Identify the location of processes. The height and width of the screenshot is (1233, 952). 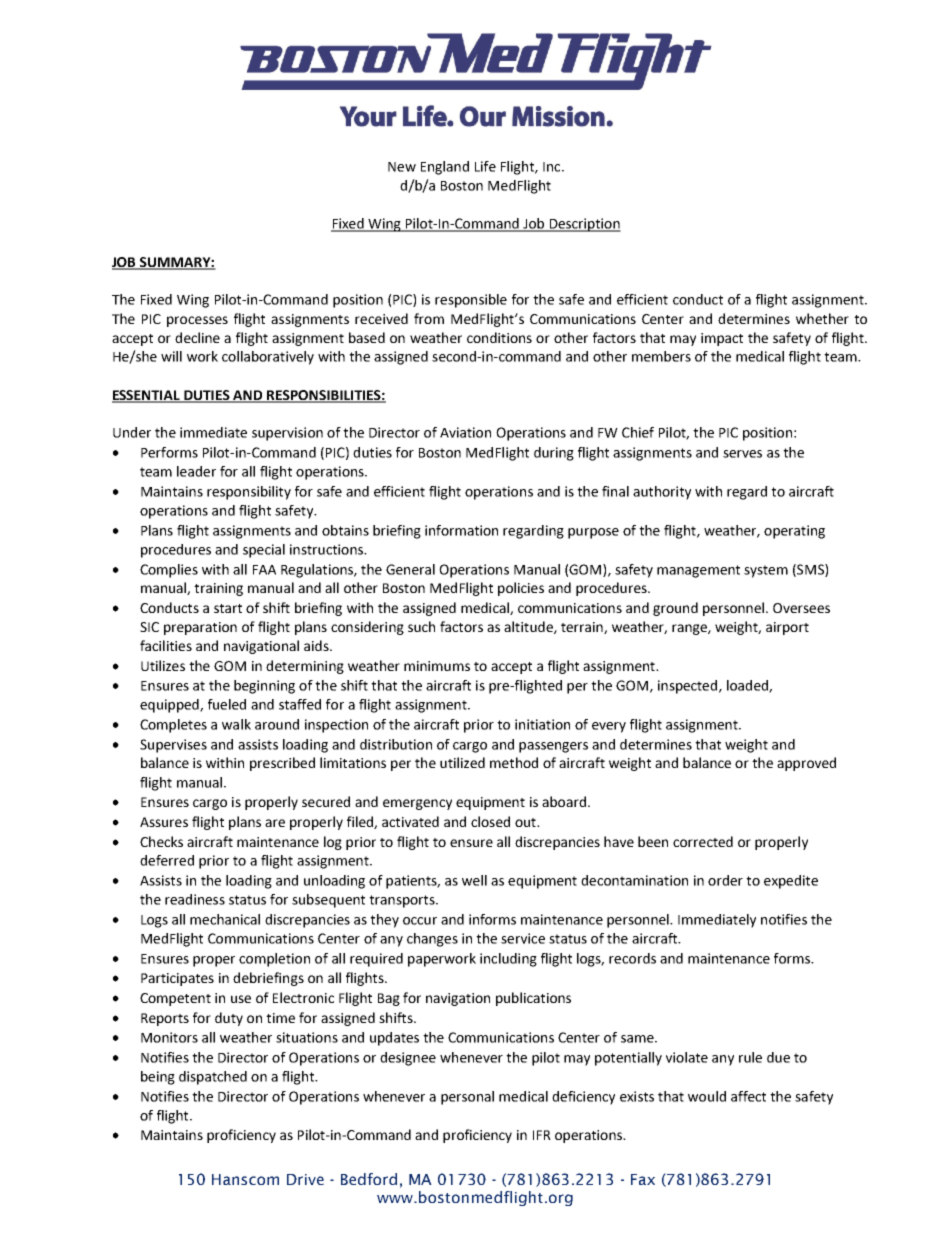
(197, 321).
